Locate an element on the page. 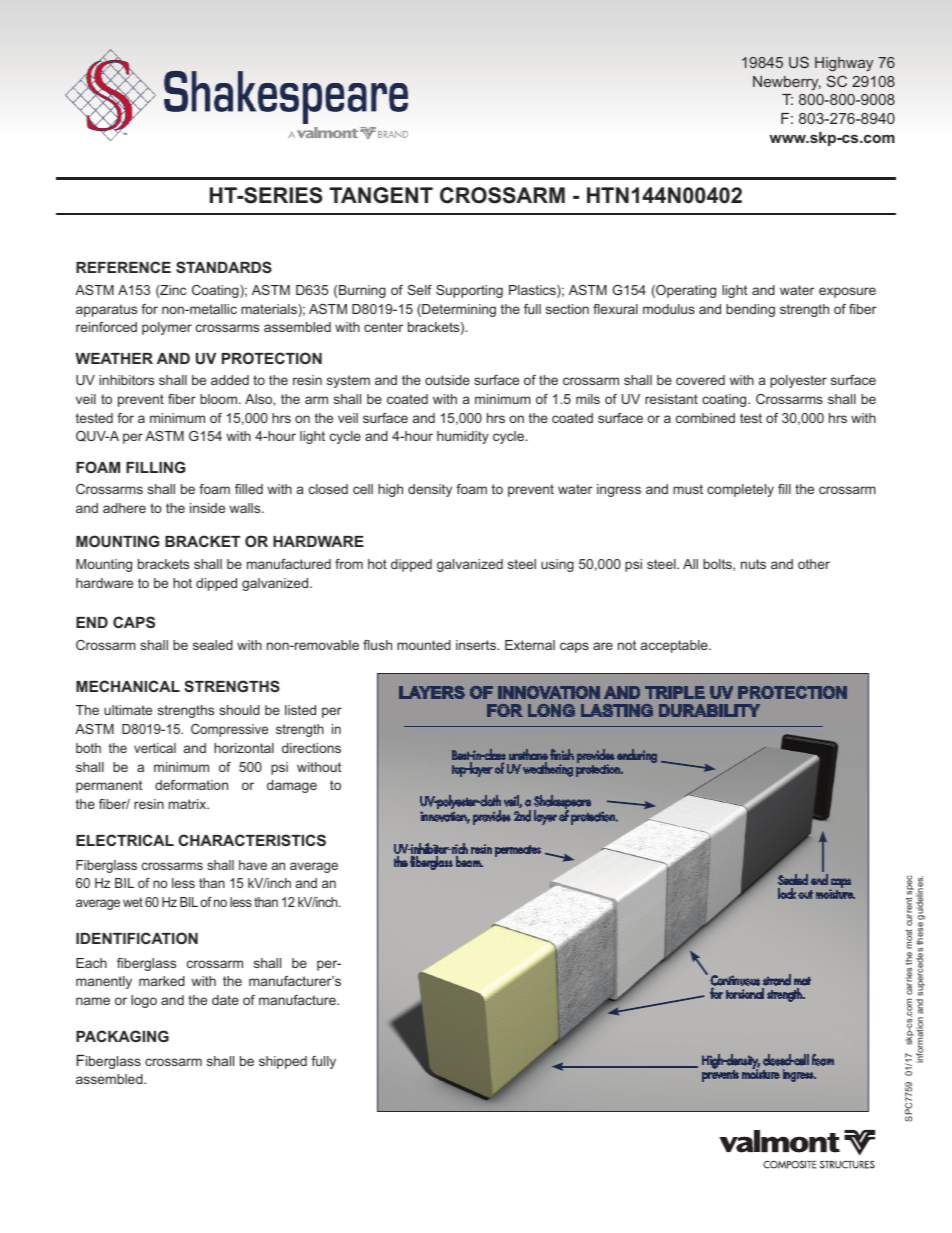 This document has width=952, height=1233. combined is located at coordinates (705, 418).
